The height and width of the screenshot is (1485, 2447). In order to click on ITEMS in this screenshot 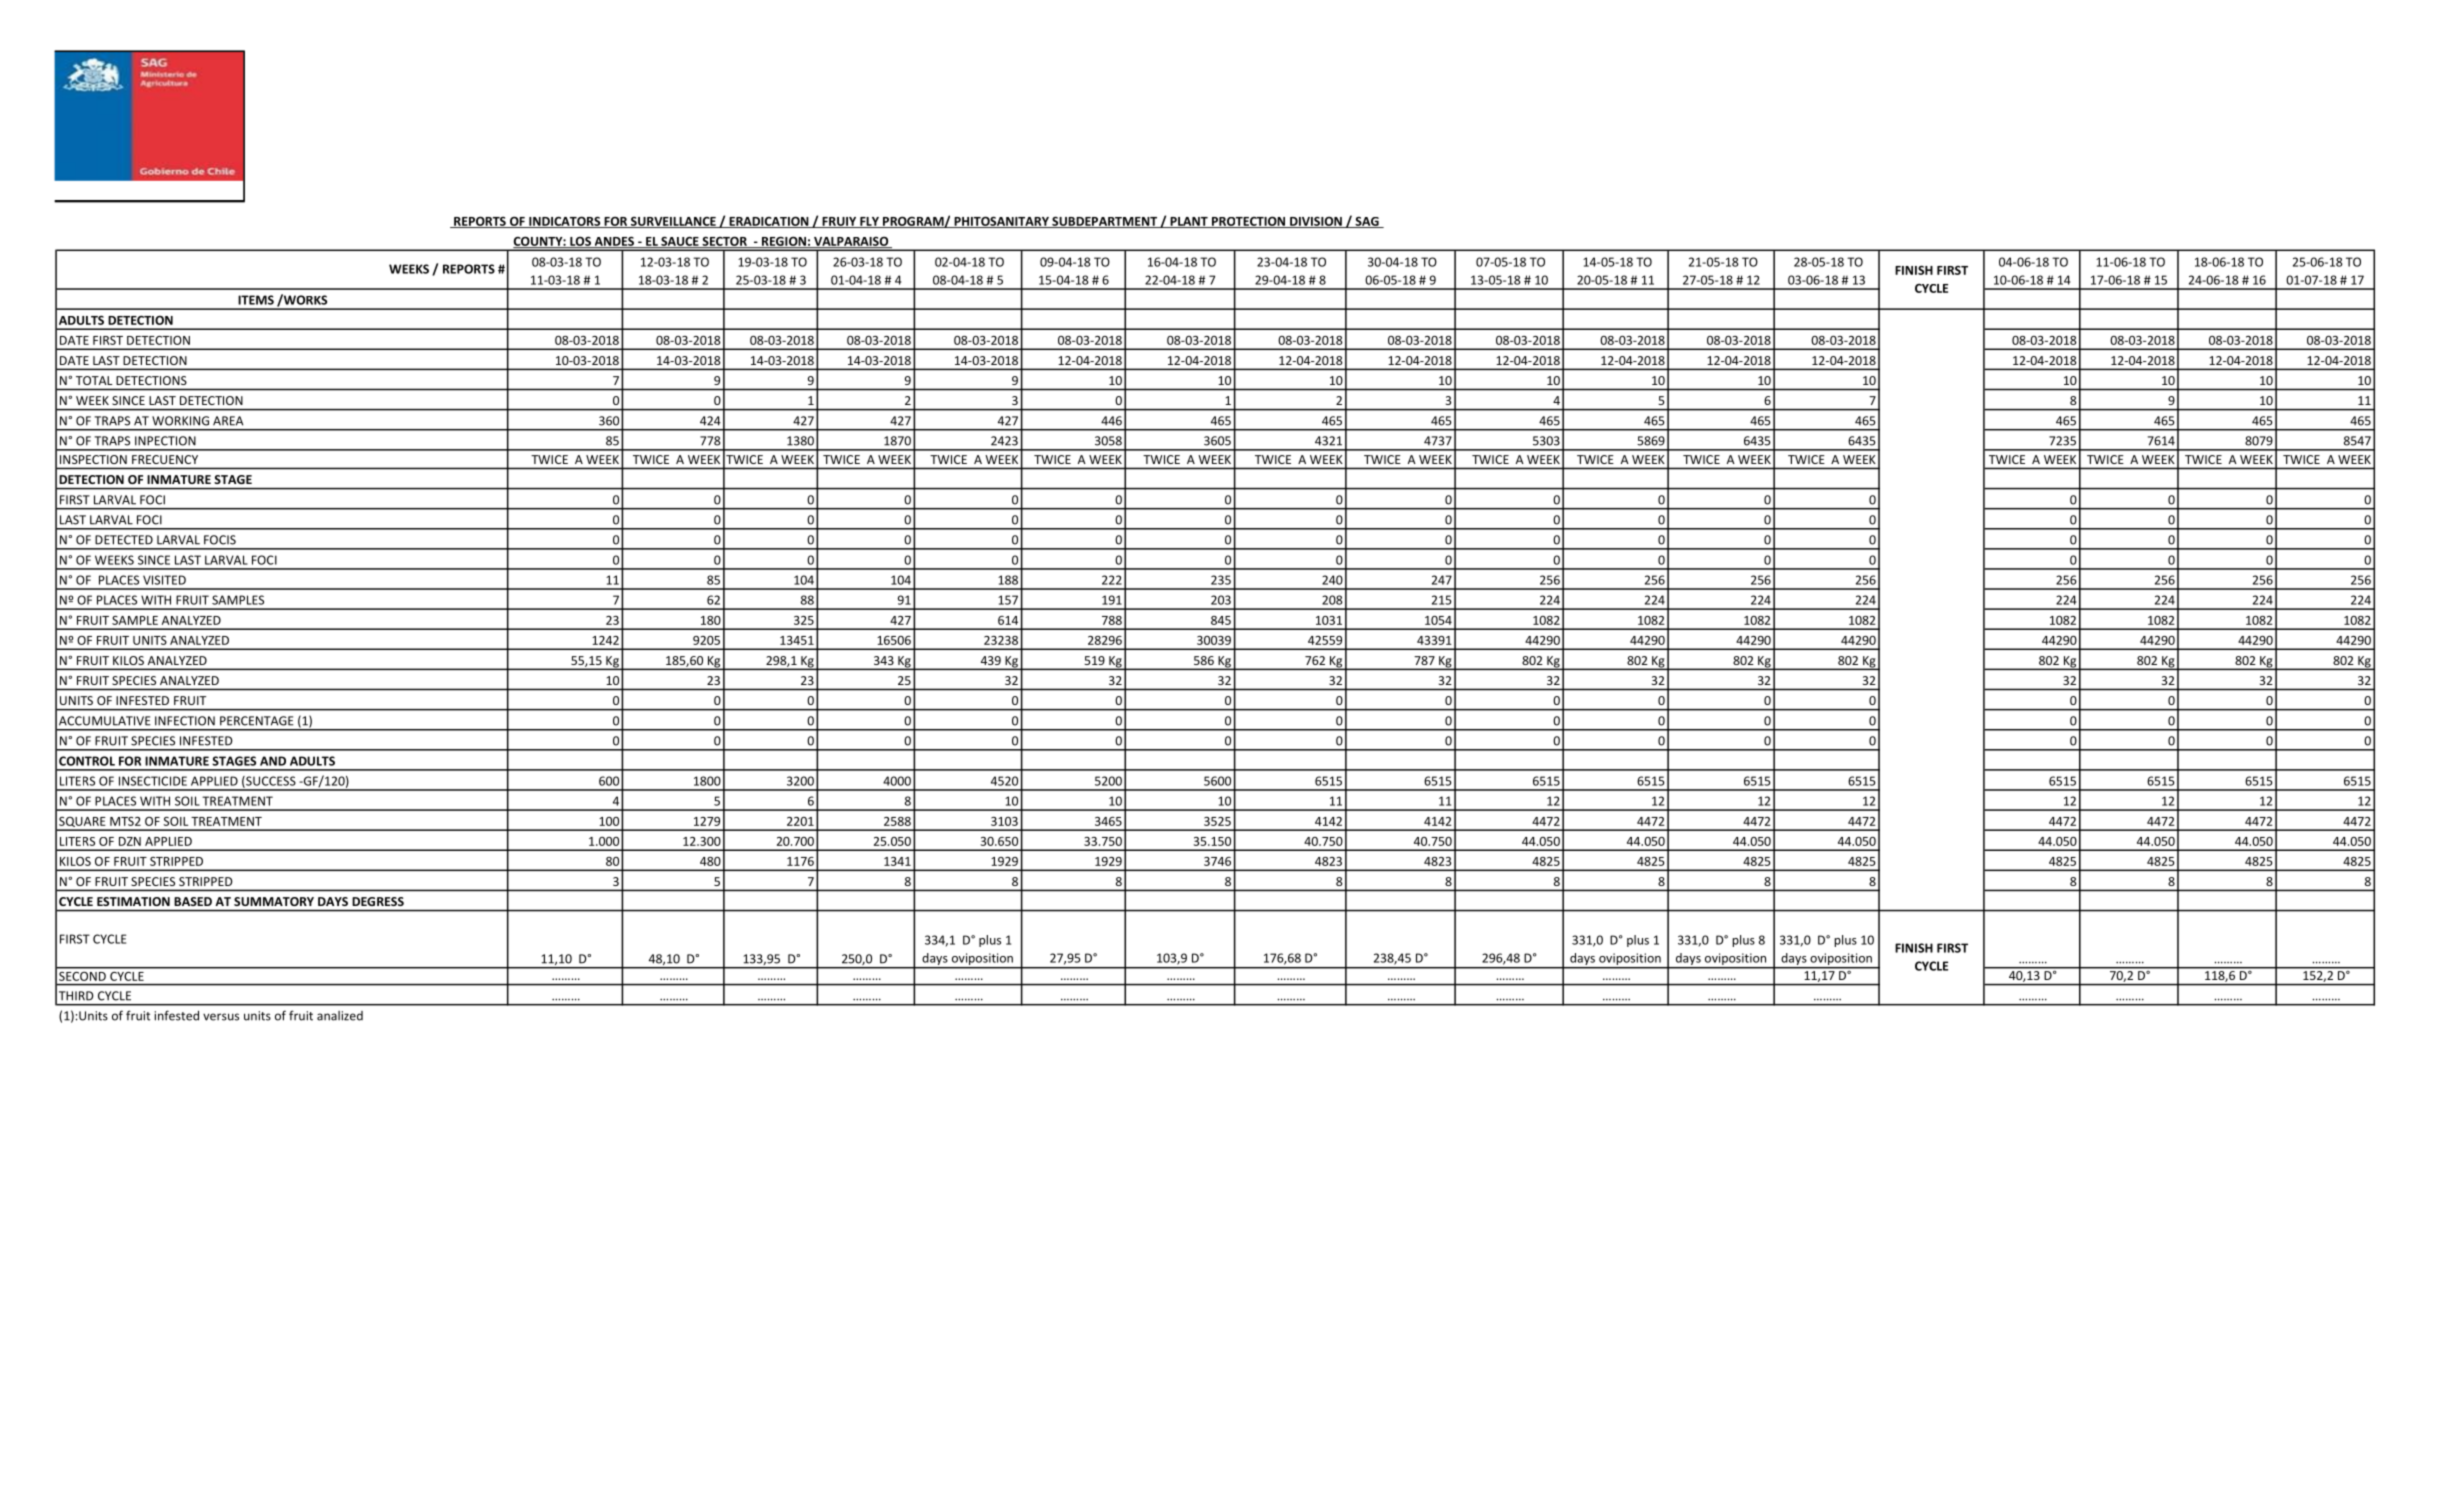, I will do `click(256, 300)`.
